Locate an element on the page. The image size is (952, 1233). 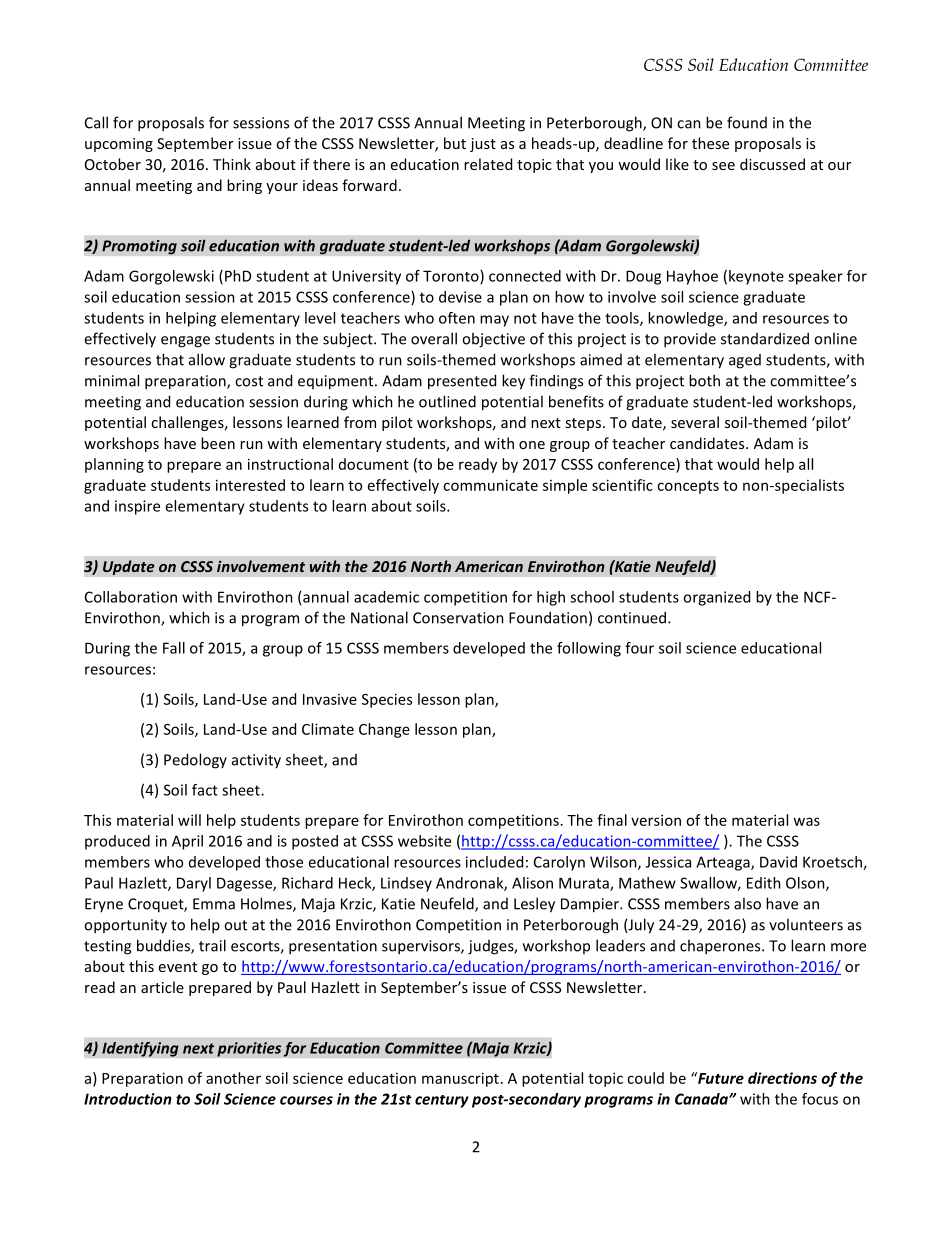
discussed is located at coordinates (772, 164).
